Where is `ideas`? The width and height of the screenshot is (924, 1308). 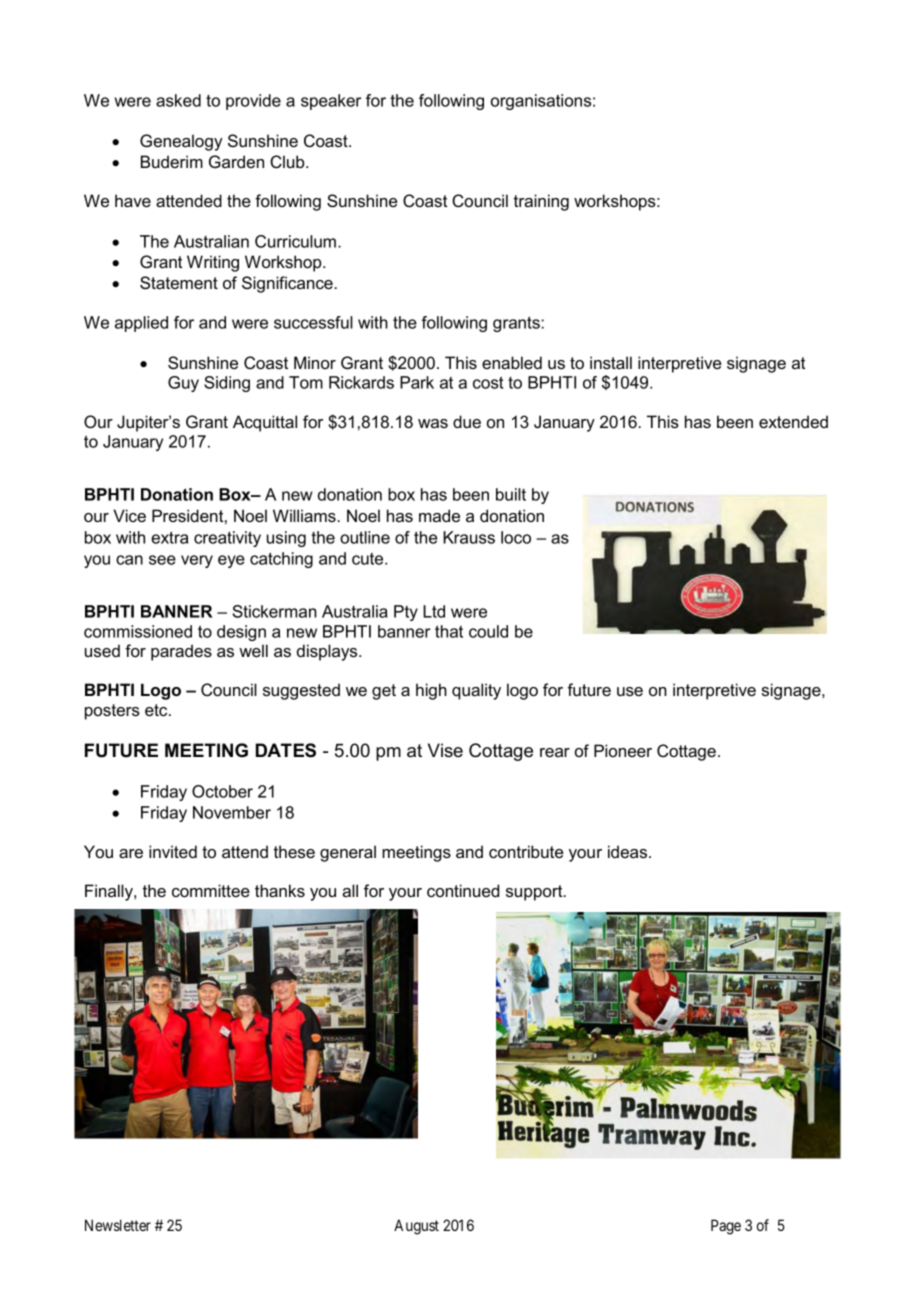 ideas is located at coordinates (629, 851).
